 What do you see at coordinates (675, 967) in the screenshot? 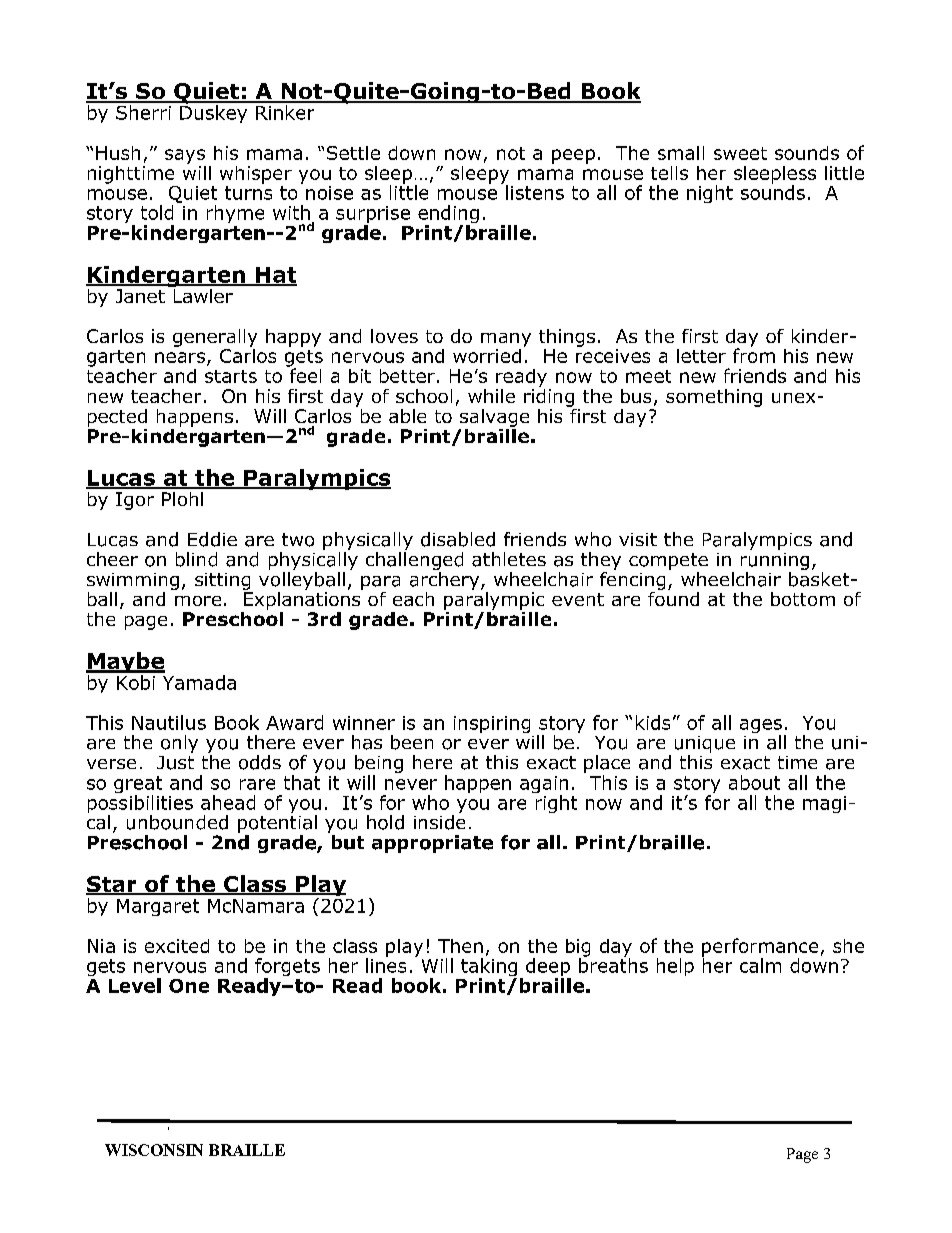
I see `help` at bounding box center [675, 967].
